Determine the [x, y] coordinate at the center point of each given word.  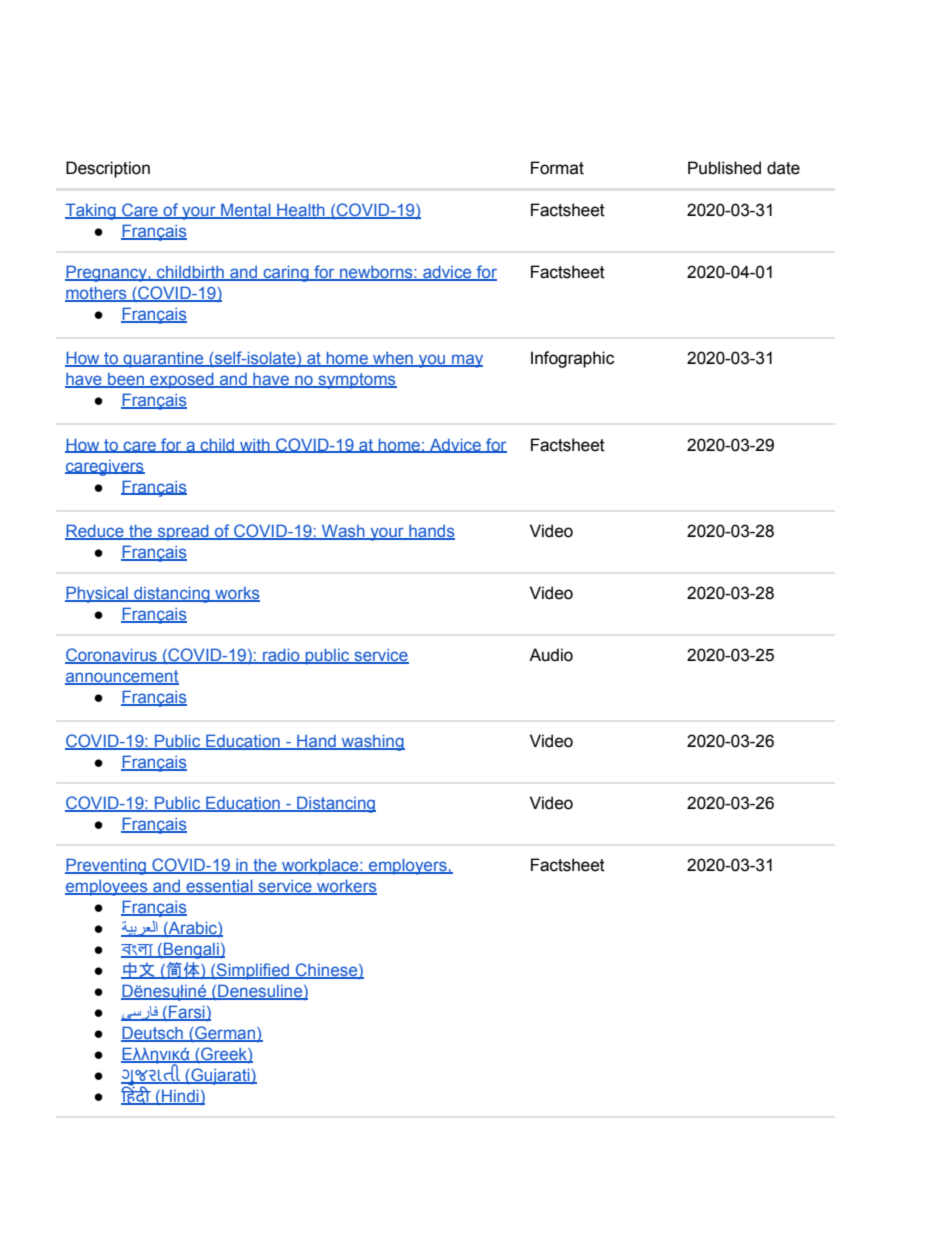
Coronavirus [112, 656]
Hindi [180, 1097]
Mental [246, 211]
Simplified [253, 971]
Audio [551, 655]
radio [281, 656]
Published [724, 168]
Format [557, 168]
